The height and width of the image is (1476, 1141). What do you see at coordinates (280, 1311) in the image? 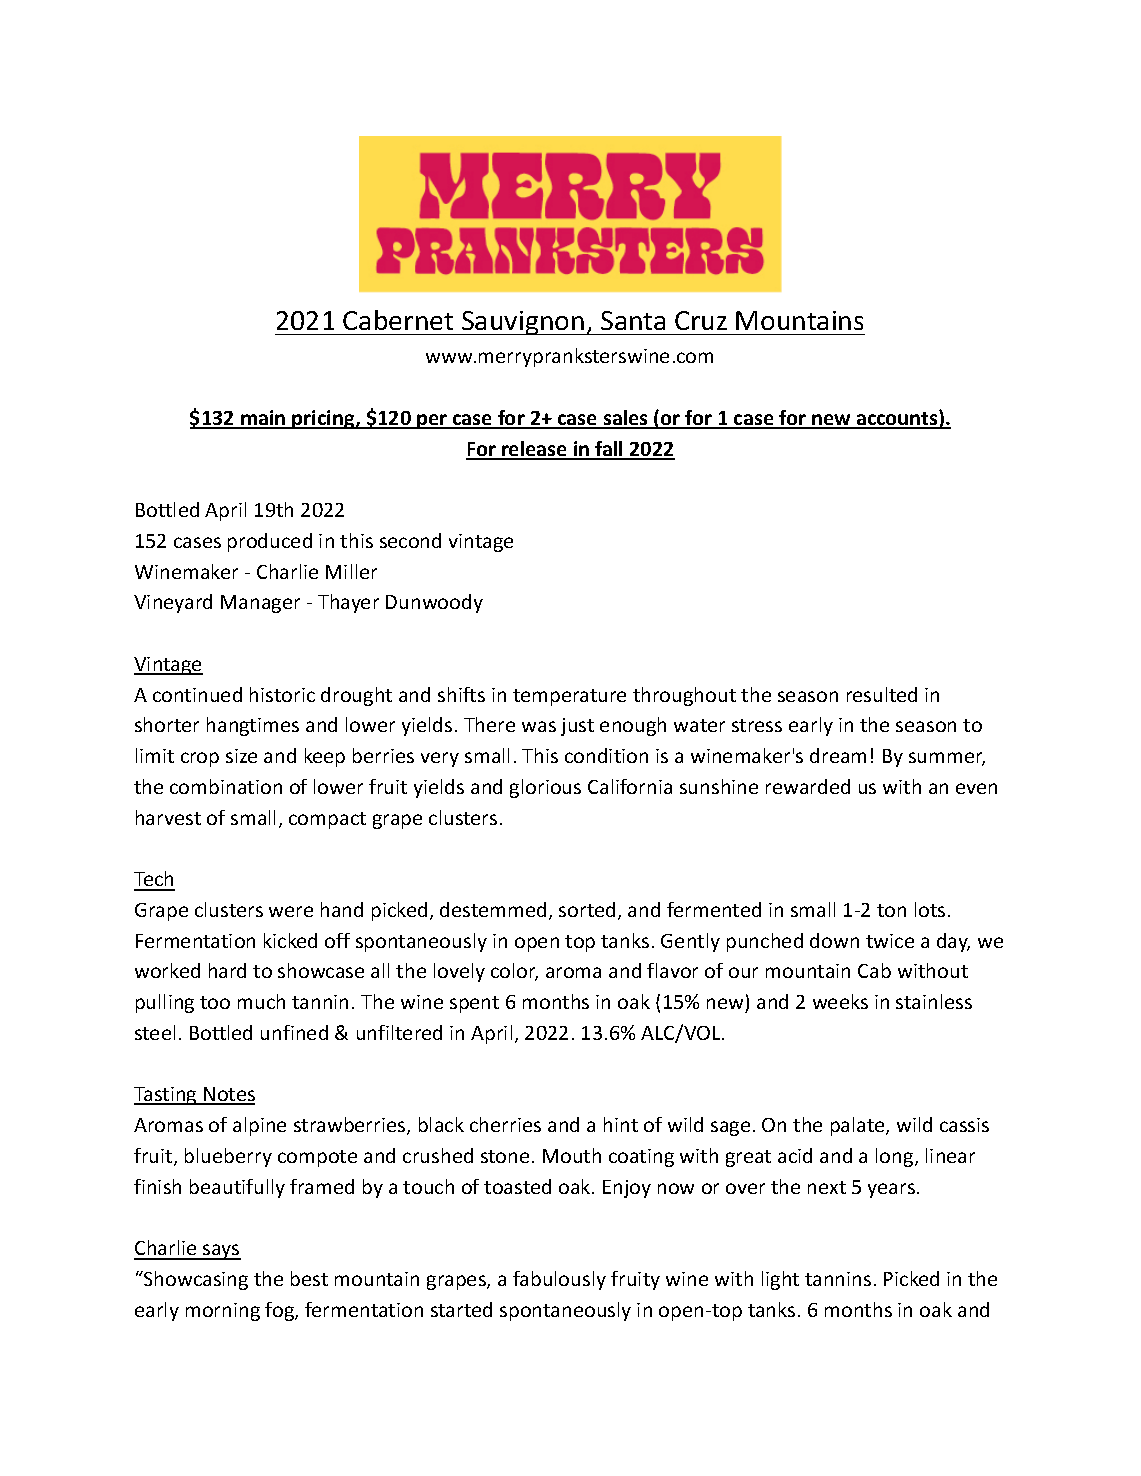
I see `fog` at bounding box center [280, 1311].
